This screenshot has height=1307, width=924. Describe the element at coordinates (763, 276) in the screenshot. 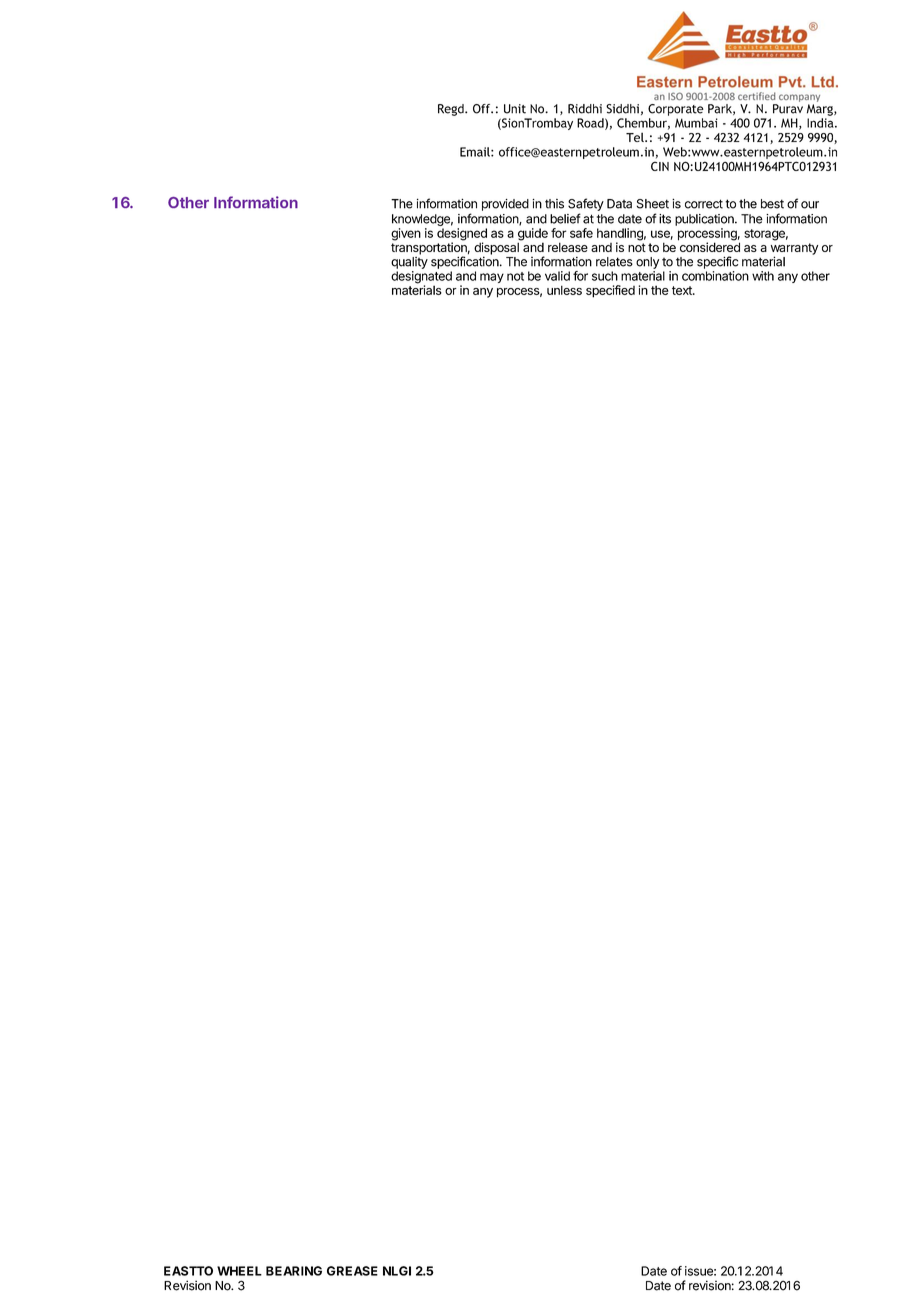

I see `with` at that location.
